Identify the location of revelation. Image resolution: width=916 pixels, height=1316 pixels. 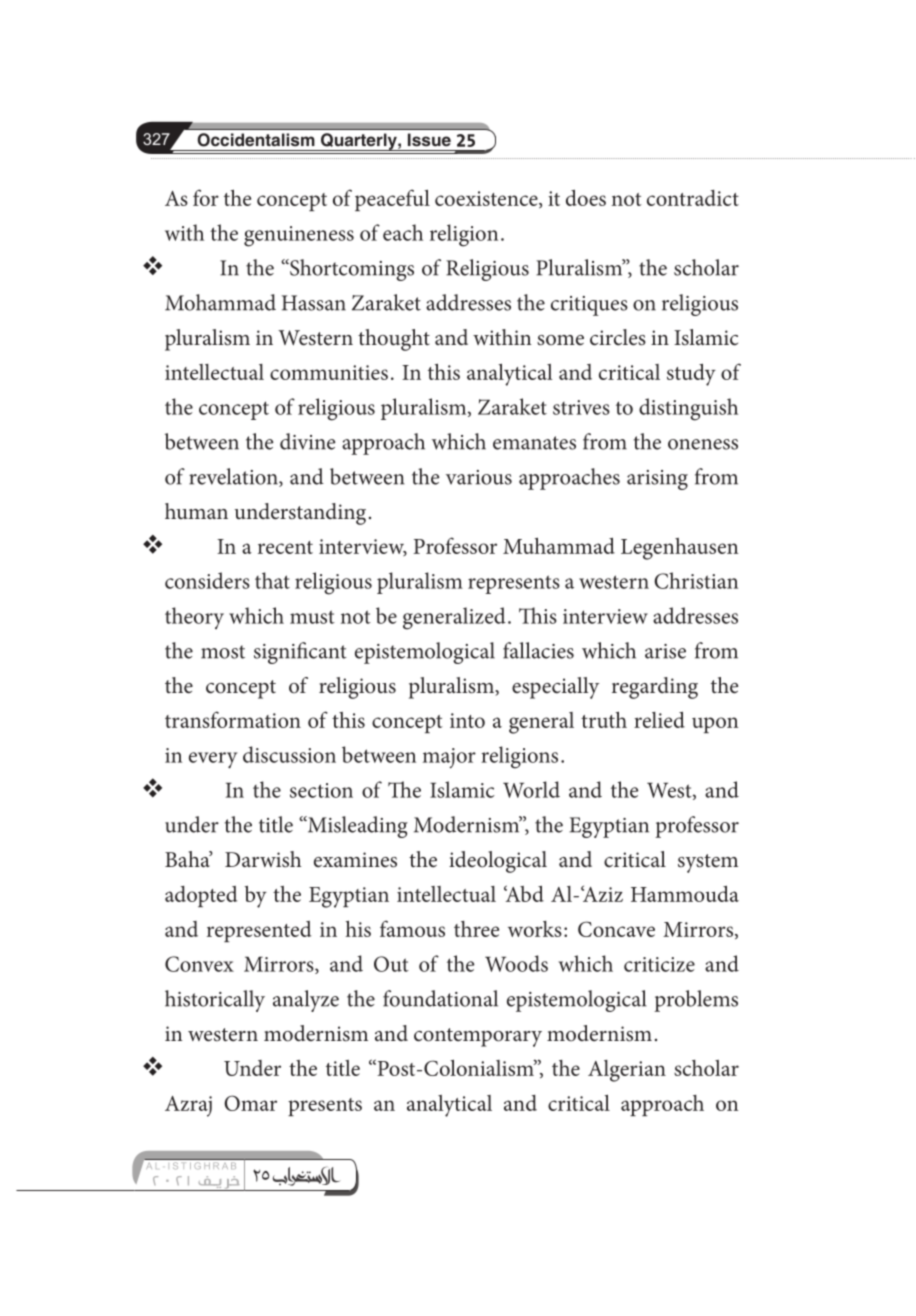
(234, 477).
